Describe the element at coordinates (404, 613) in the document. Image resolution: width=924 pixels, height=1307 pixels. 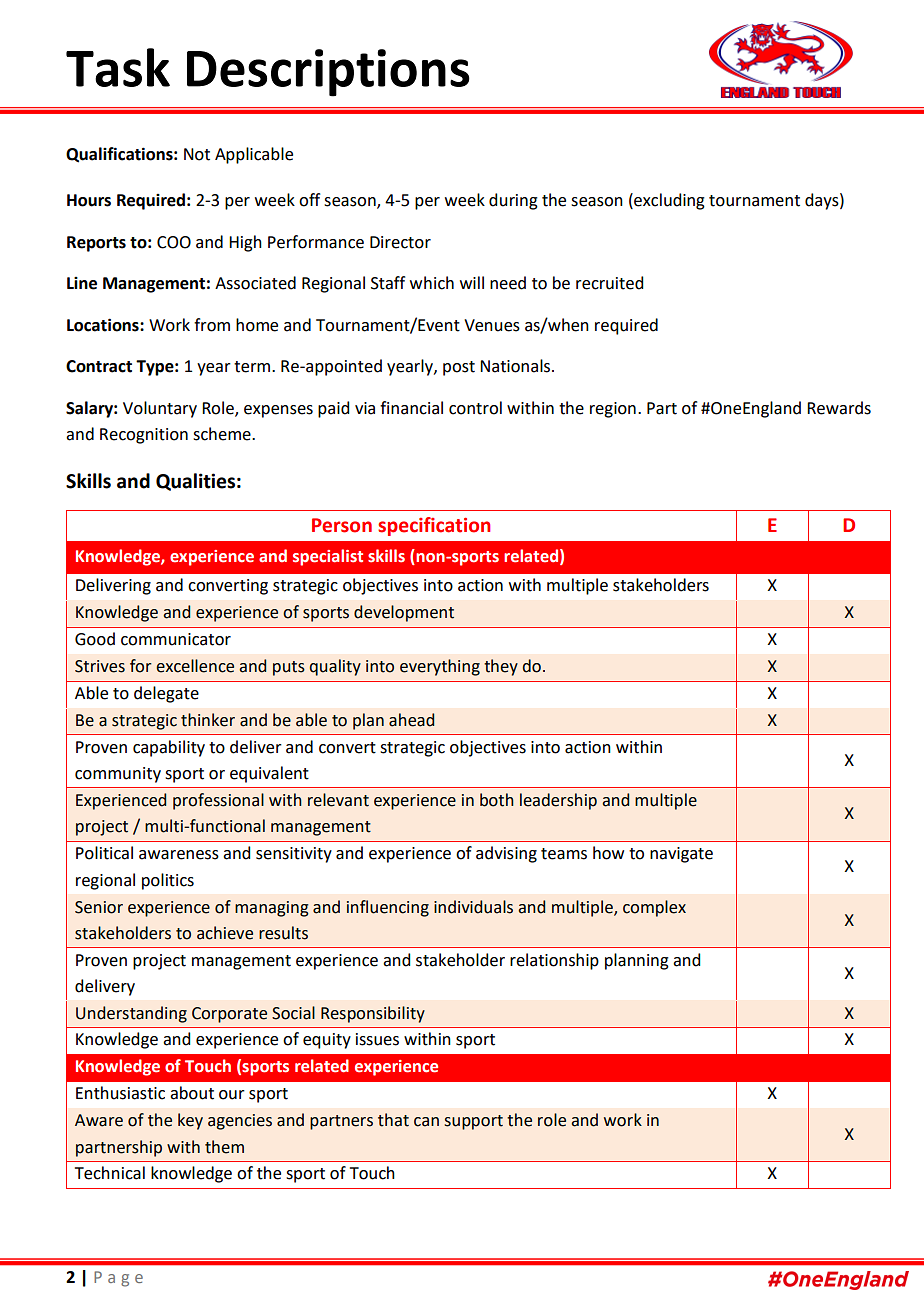
I see `development` at that location.
